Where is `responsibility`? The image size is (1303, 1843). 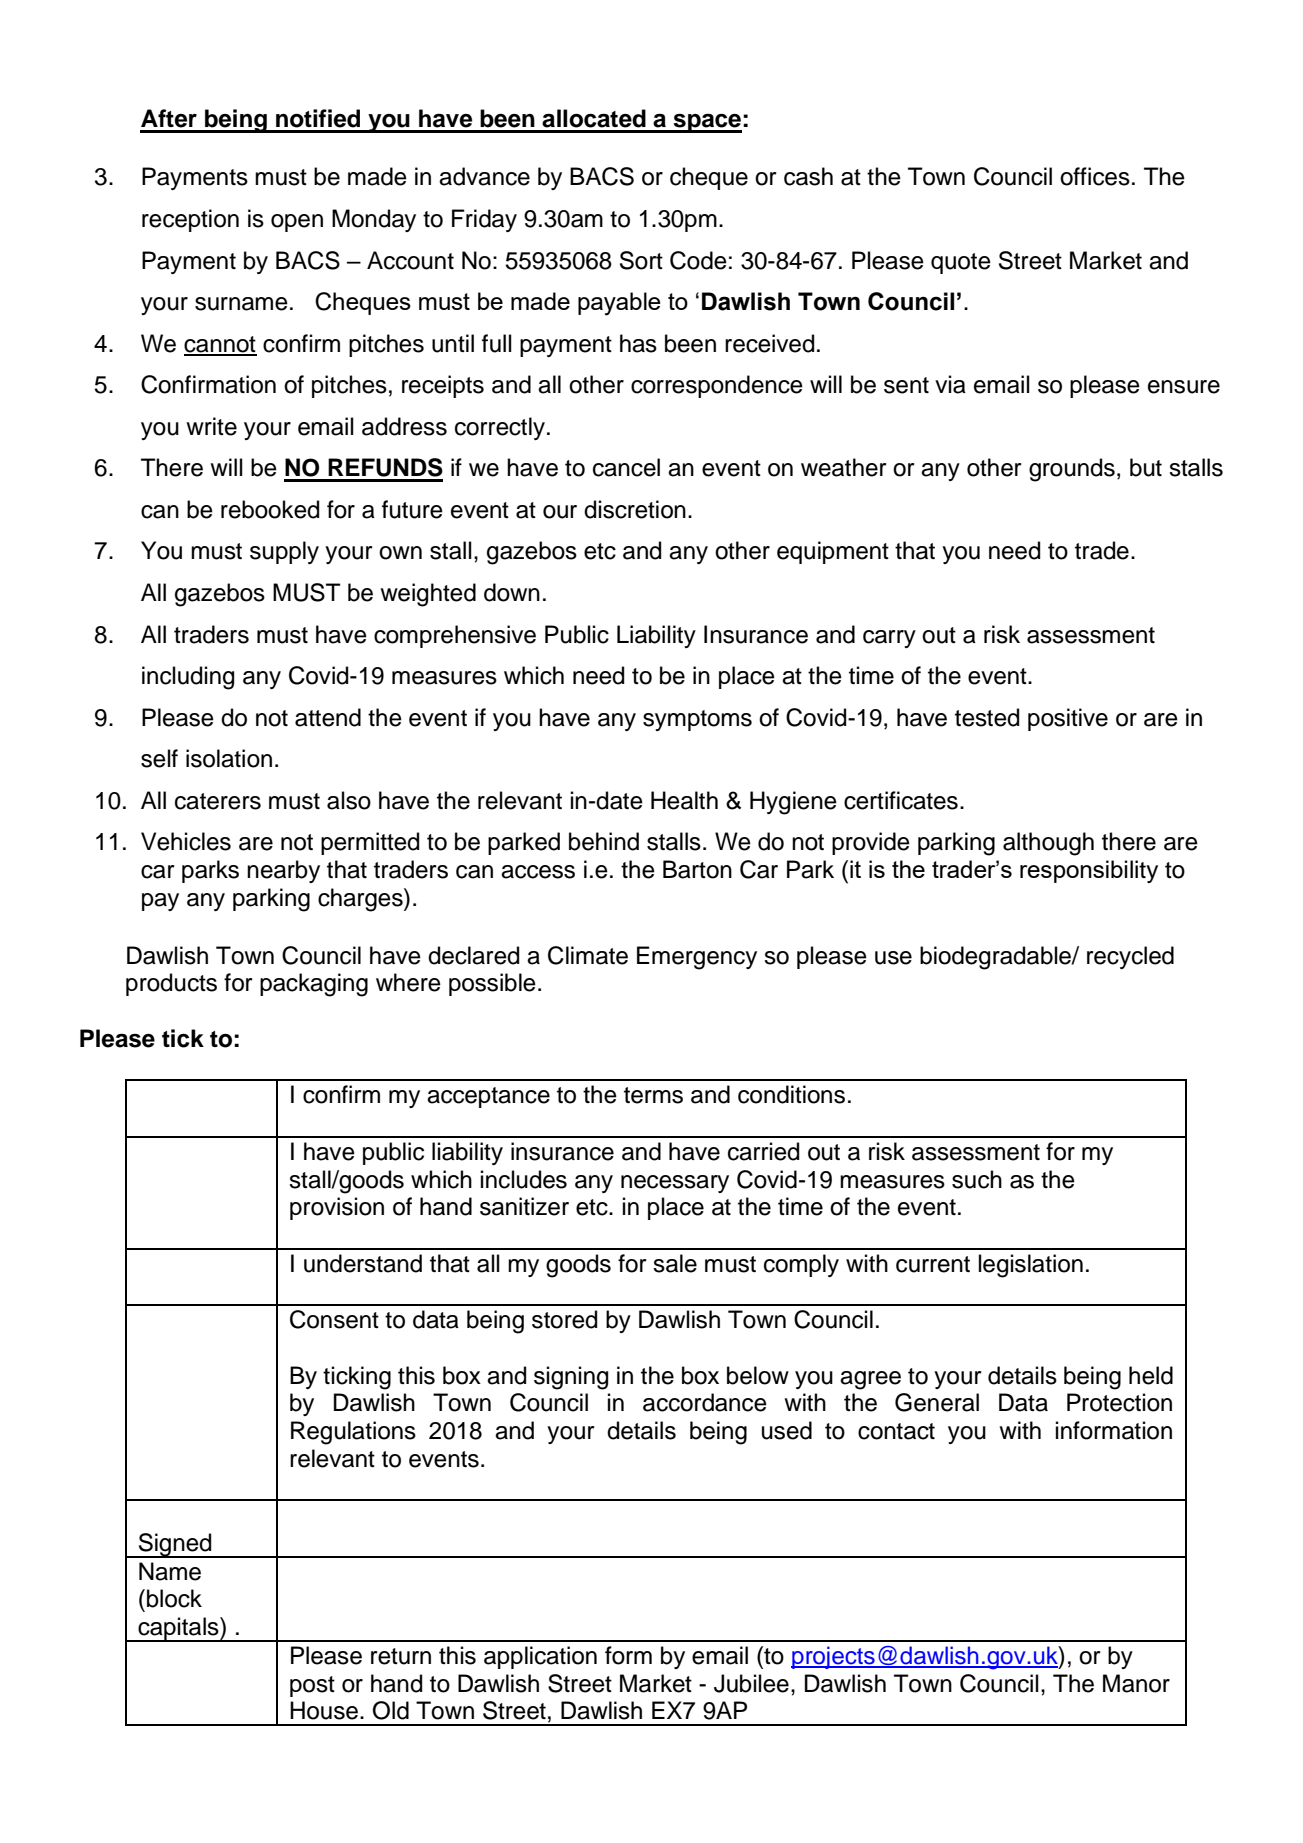 responsibility is located at coordinates (1089, 871).
